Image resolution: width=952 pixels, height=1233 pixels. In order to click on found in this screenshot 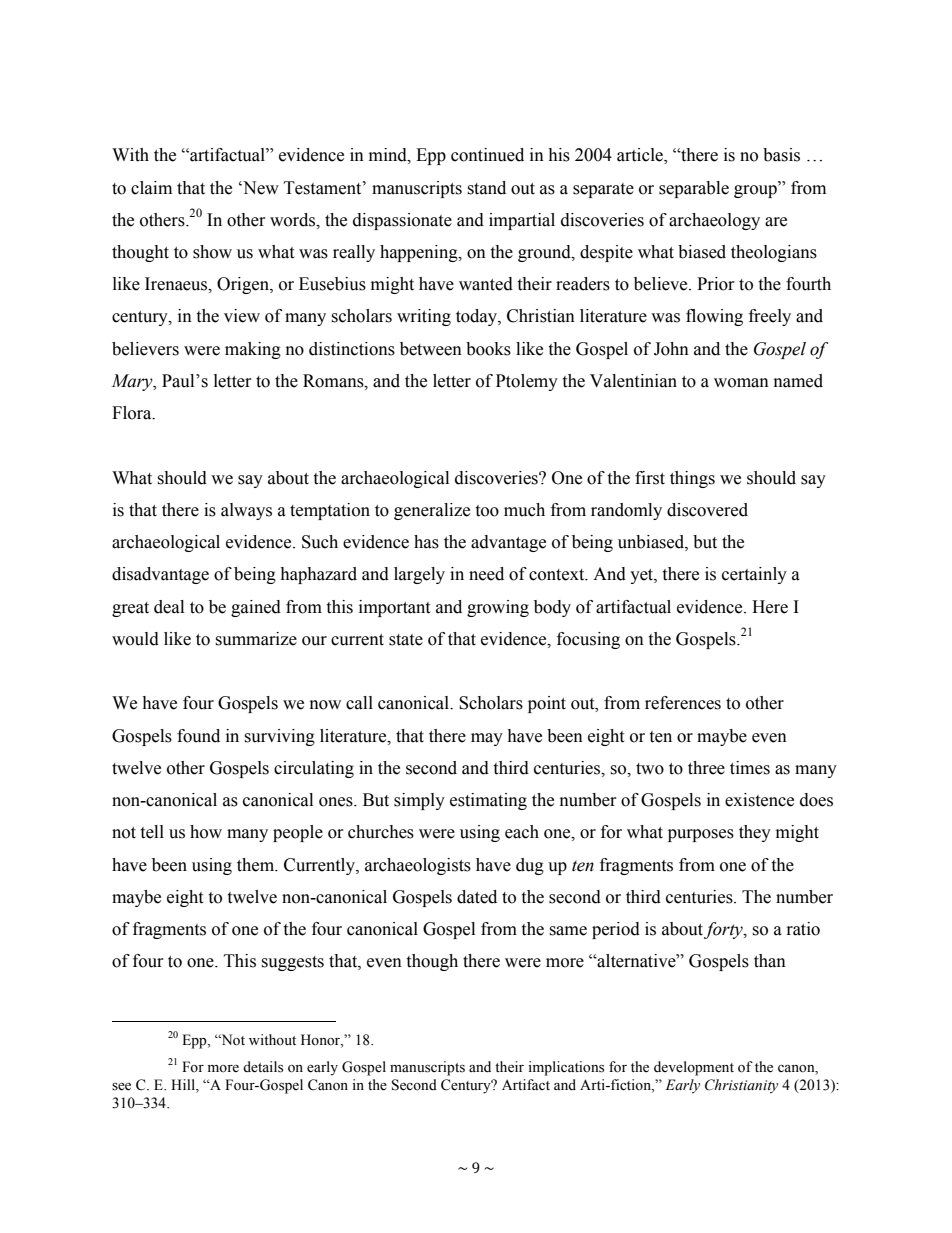, I will do `click(198, 736)`.
